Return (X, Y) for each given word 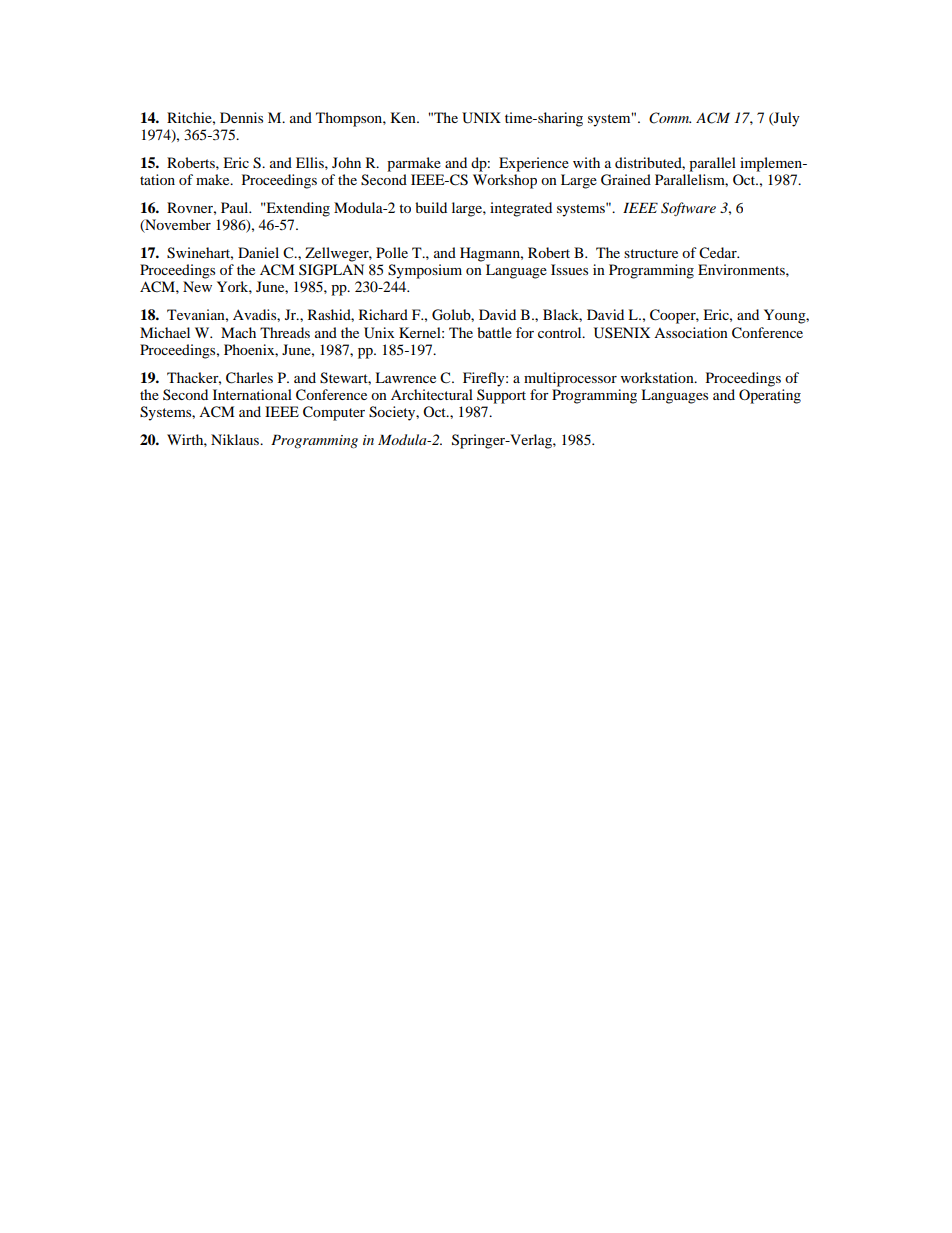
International (252, 394)
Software (688, 209)
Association (691, 332)
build (431, 207)
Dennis (241, 117)
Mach (238, 332)
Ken (404, 117)
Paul (236, 207)
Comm (670, 118)
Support (501, 396)
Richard (383, 314)
